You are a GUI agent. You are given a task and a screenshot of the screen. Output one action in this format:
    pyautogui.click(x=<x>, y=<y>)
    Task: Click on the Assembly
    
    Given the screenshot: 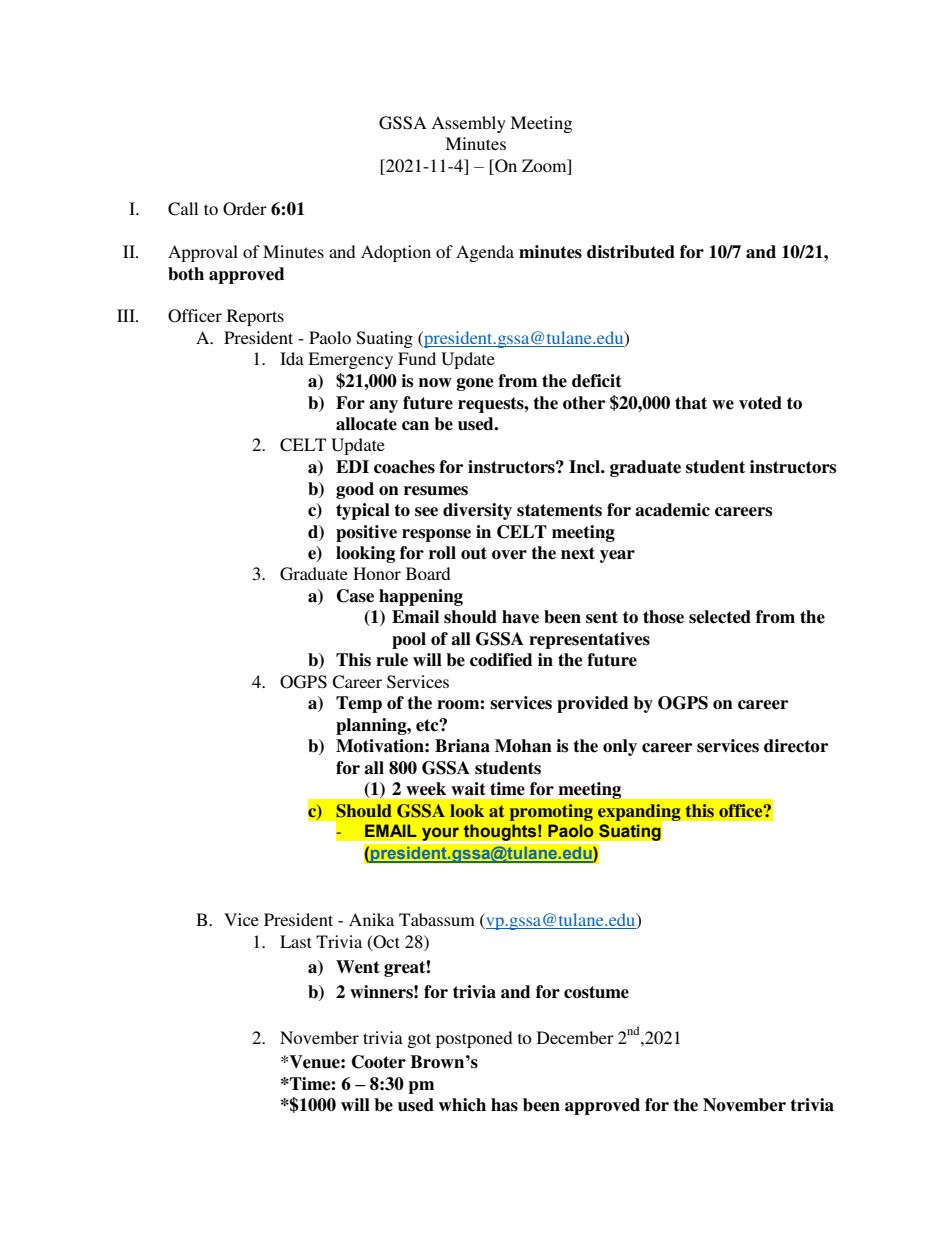 What is the action you would take?
    pyautogui.click(x=468, y=124)
